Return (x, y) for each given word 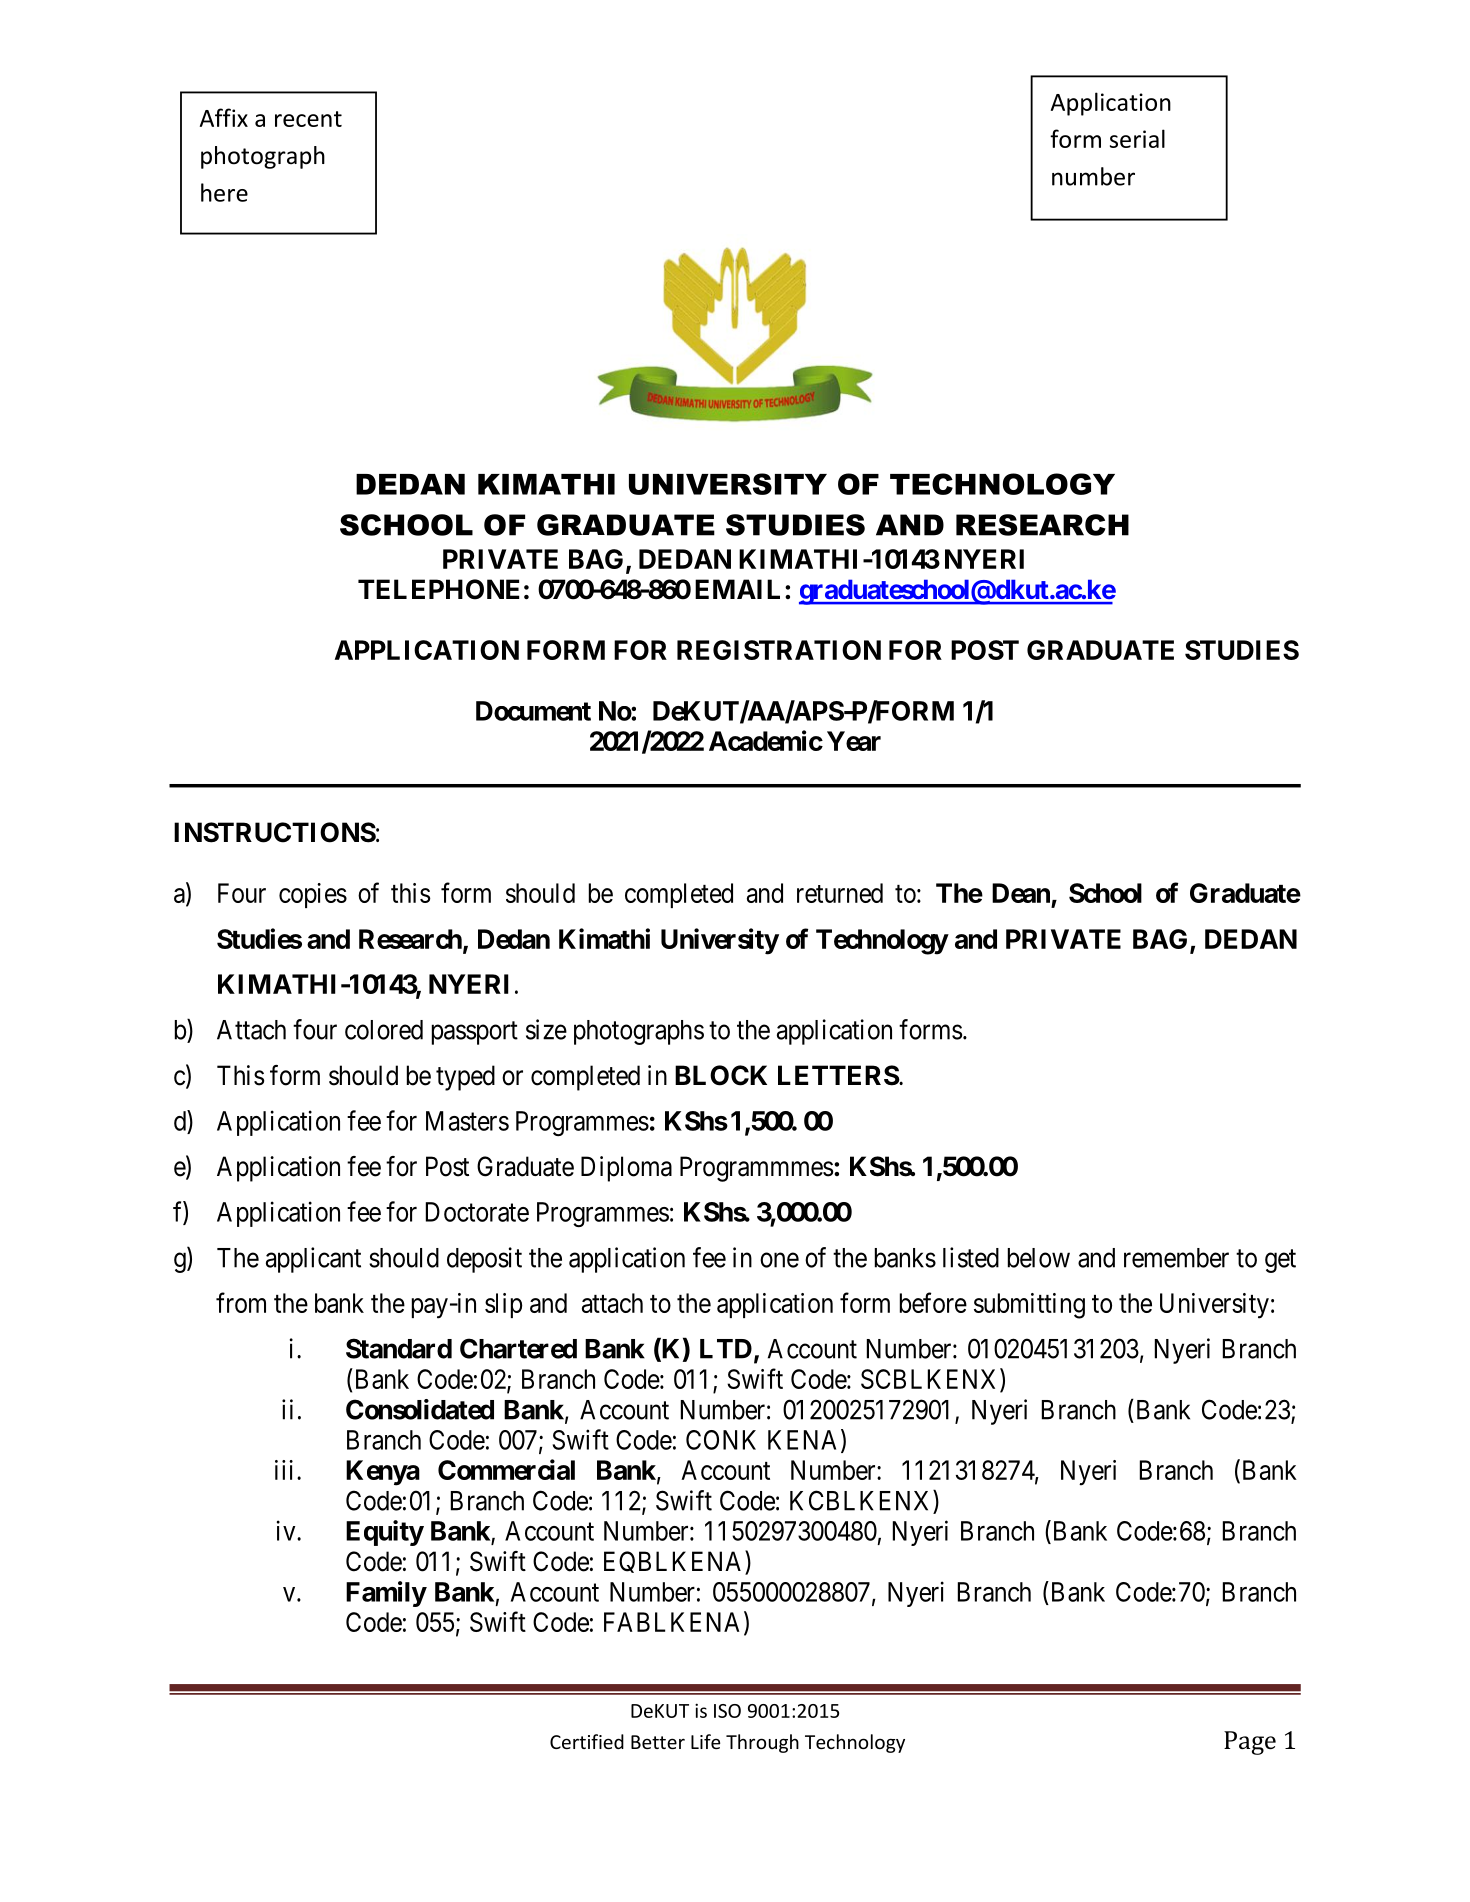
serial (1137, 138)
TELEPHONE (438, 589)
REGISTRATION (779, 650)
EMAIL (737, 589)
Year (854, 741)
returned (840, 893)
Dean (1021, 893)
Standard (399, 1348)
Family (386, 1594)
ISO (727, 1711)
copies (313, 895)
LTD (726, 1349)
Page (1250, 1743)
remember (1176, 1258)
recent (308, 119)
